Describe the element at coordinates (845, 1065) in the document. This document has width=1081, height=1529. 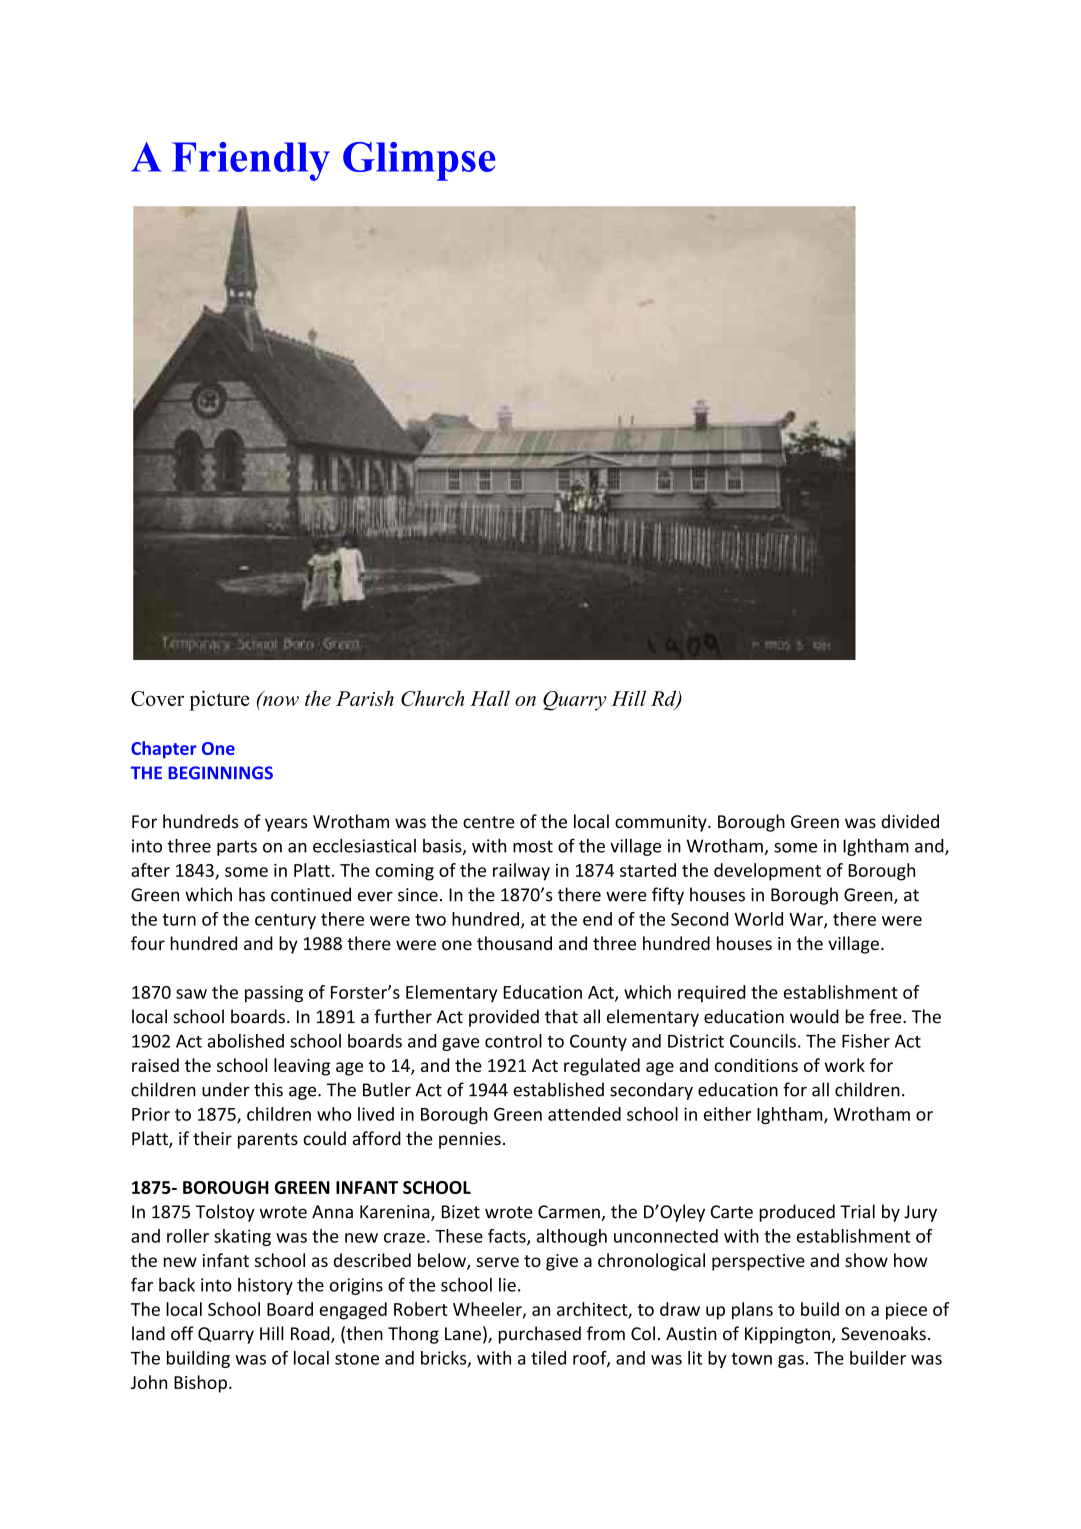
I see `work` at that location.
